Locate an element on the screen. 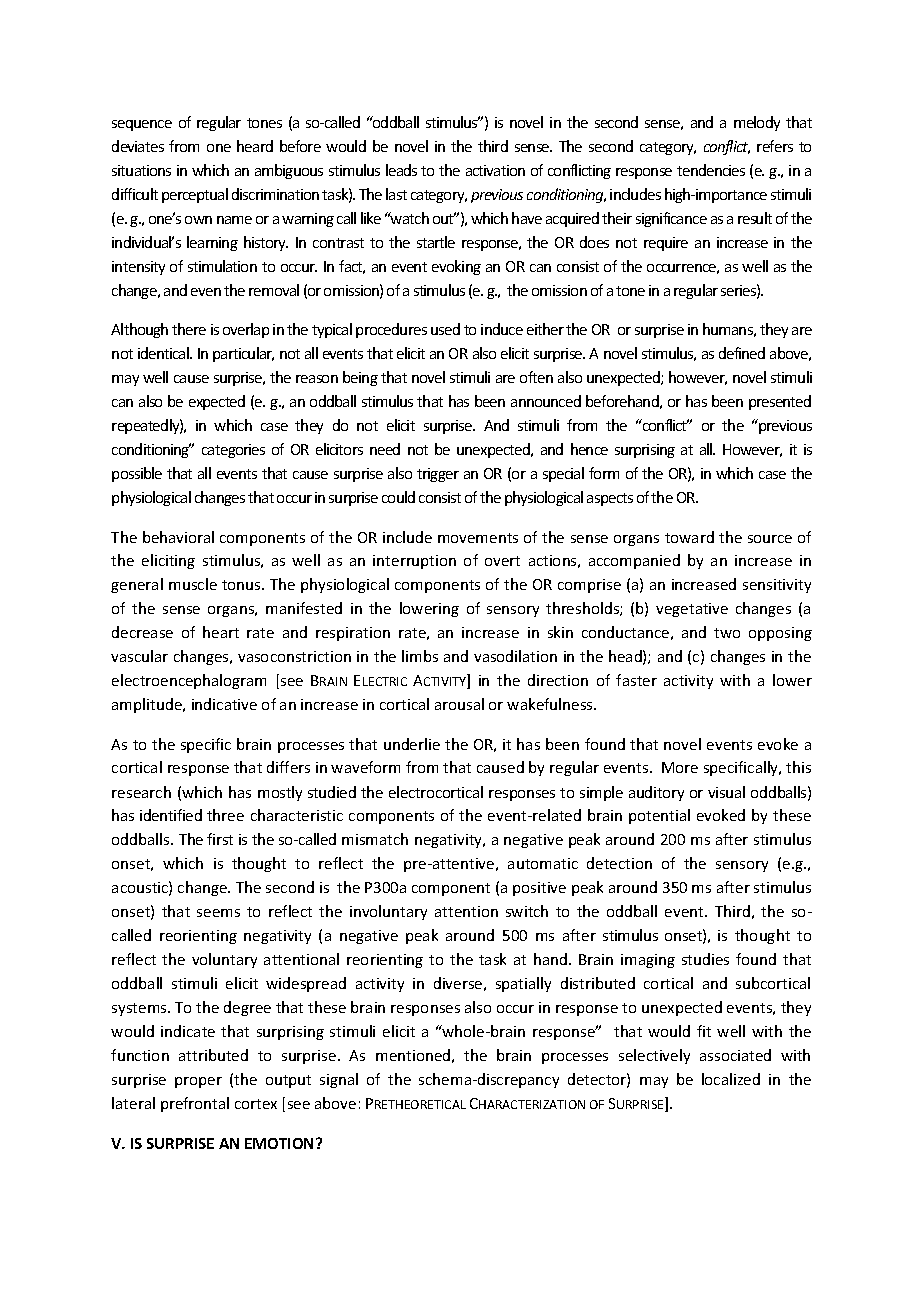 The image size is (924, 1308). localized is located at coordinates (731, 1079).
